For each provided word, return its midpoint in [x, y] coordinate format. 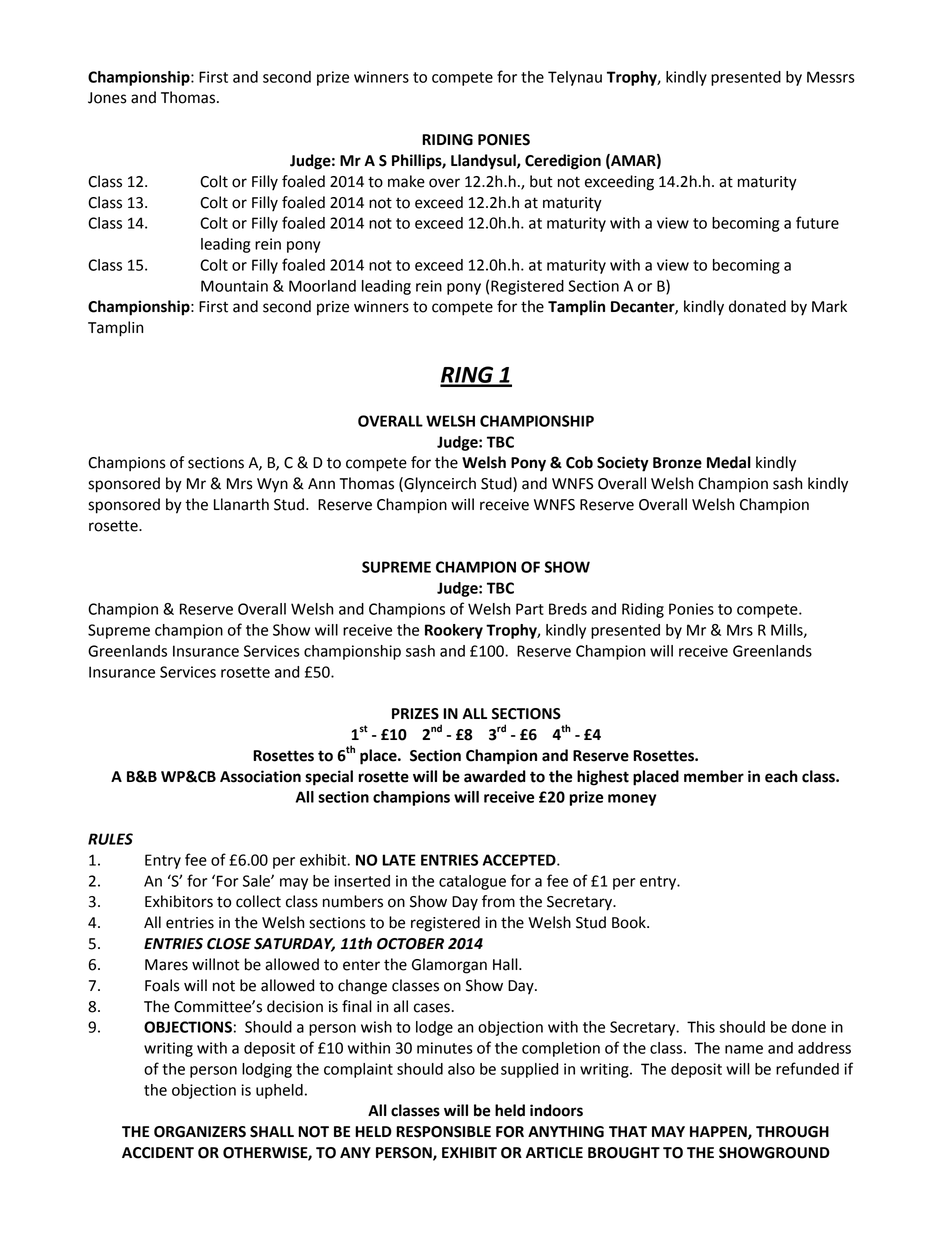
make [406, 181]
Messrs [831, 77]
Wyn [272, 485]
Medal [729, 462]
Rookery [454, 631]
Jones [107, 98]
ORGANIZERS [200, 1132]
